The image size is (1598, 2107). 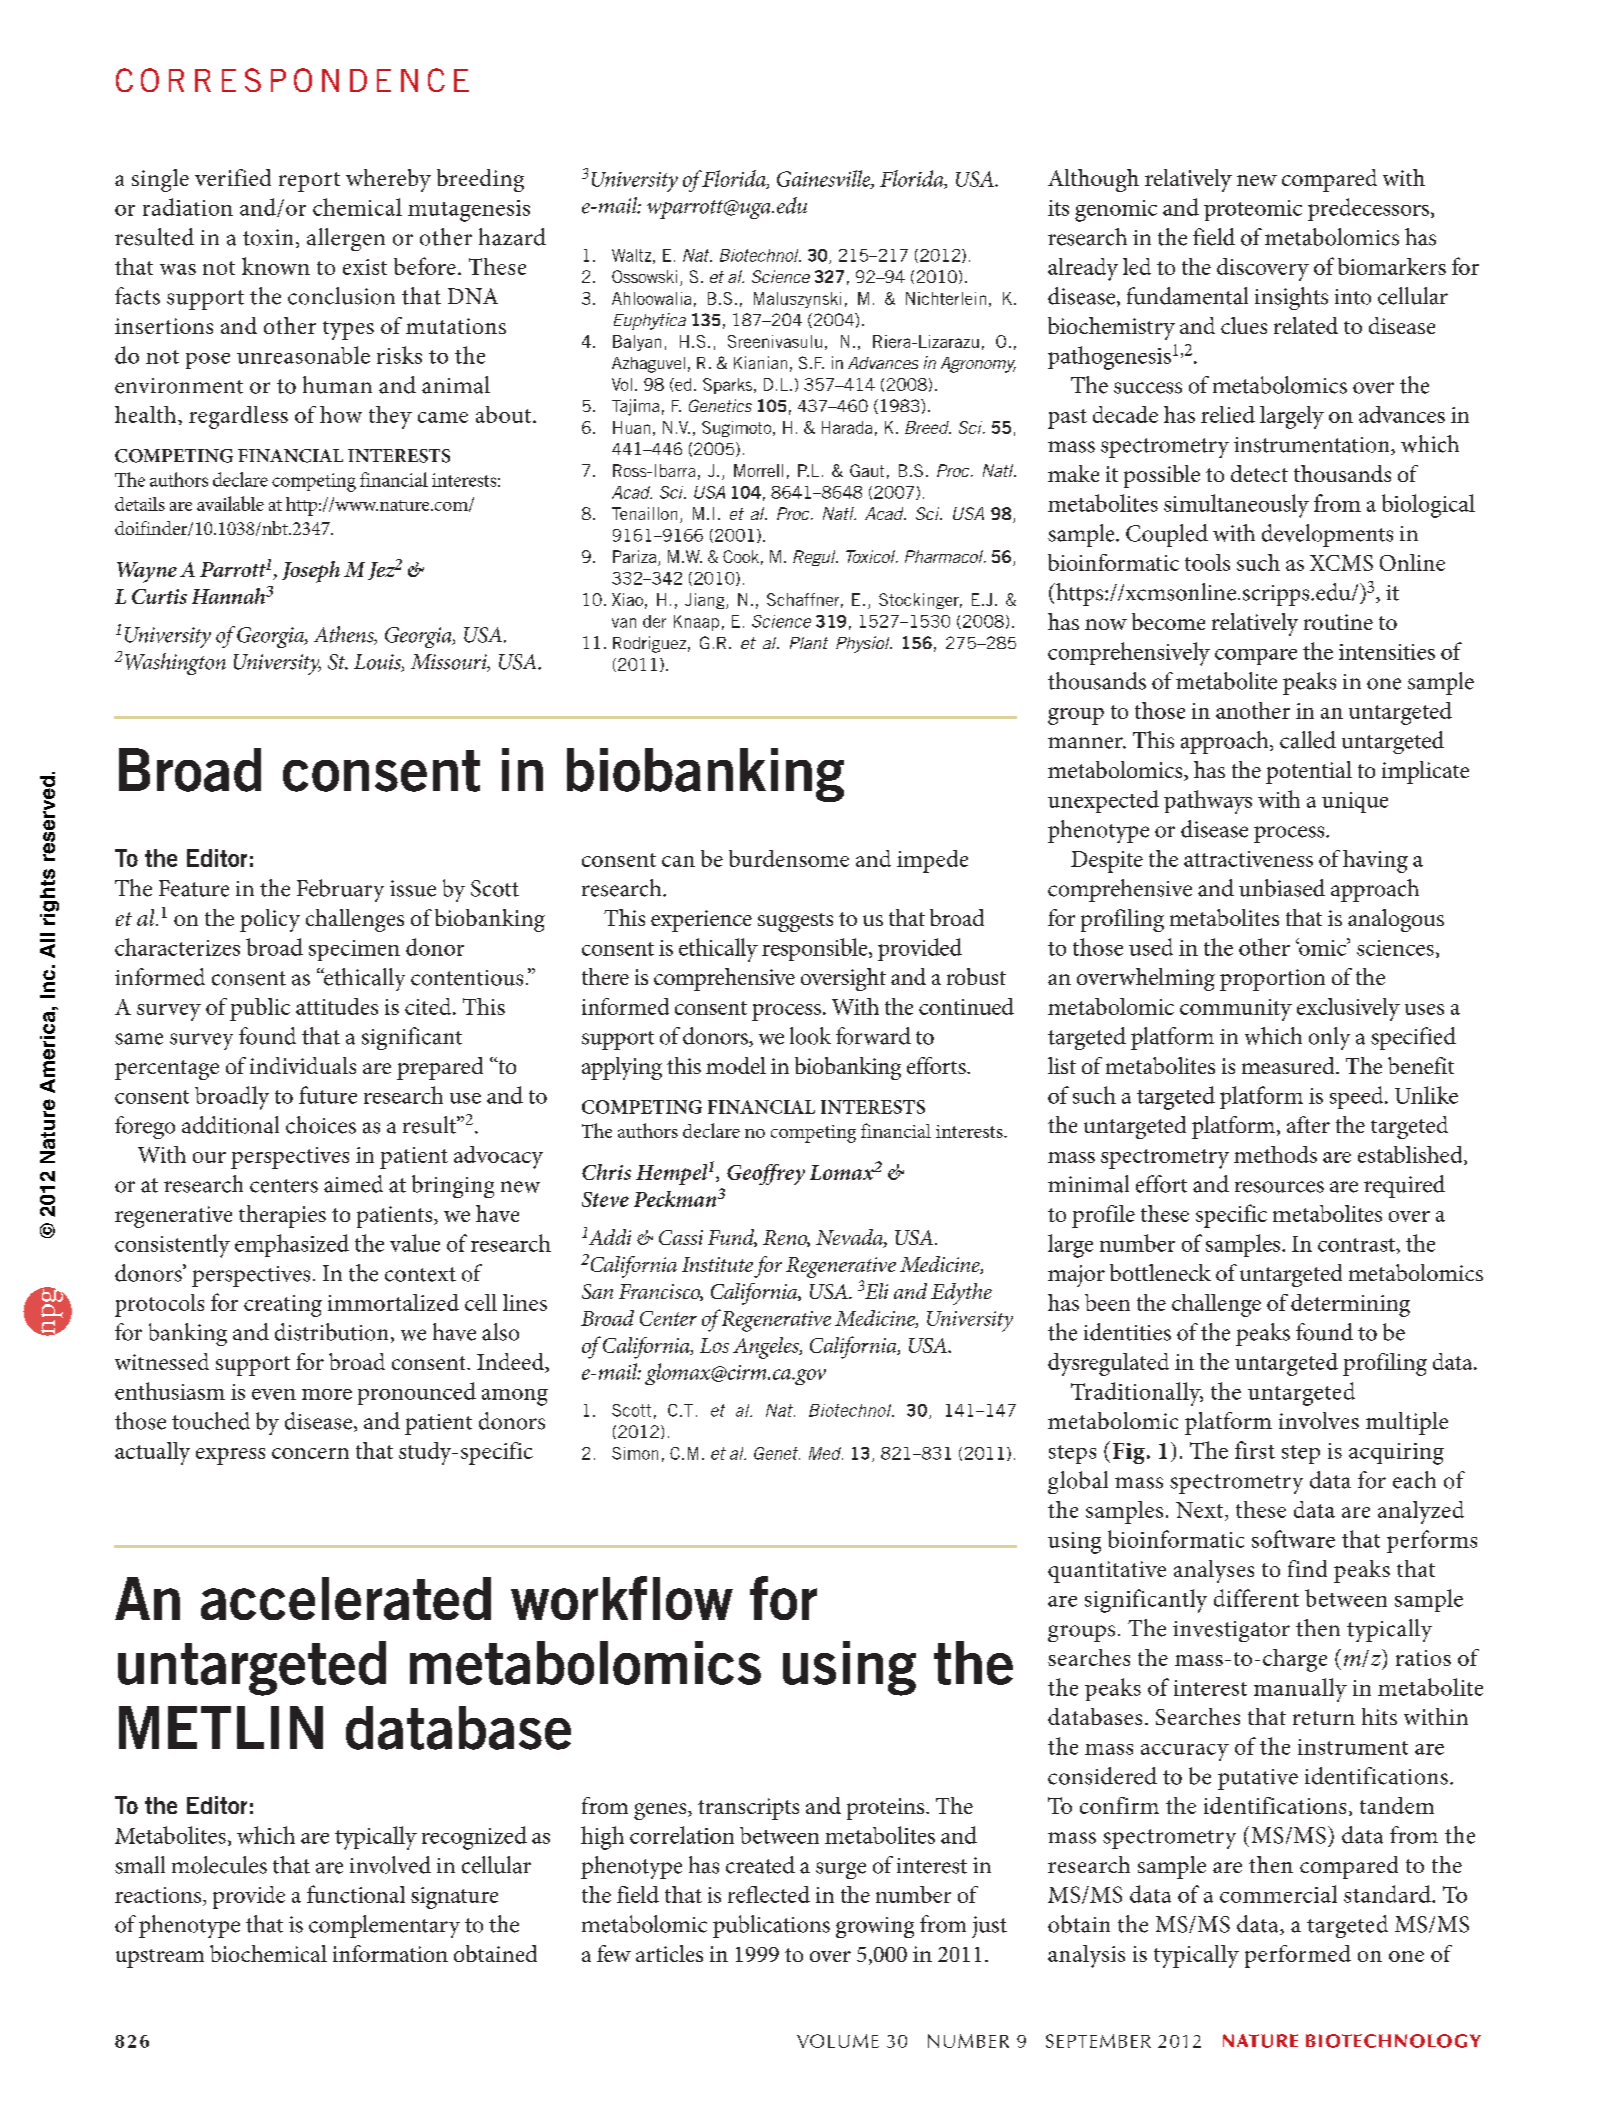 I want to click on concern, so click(x=310, y=1453).
